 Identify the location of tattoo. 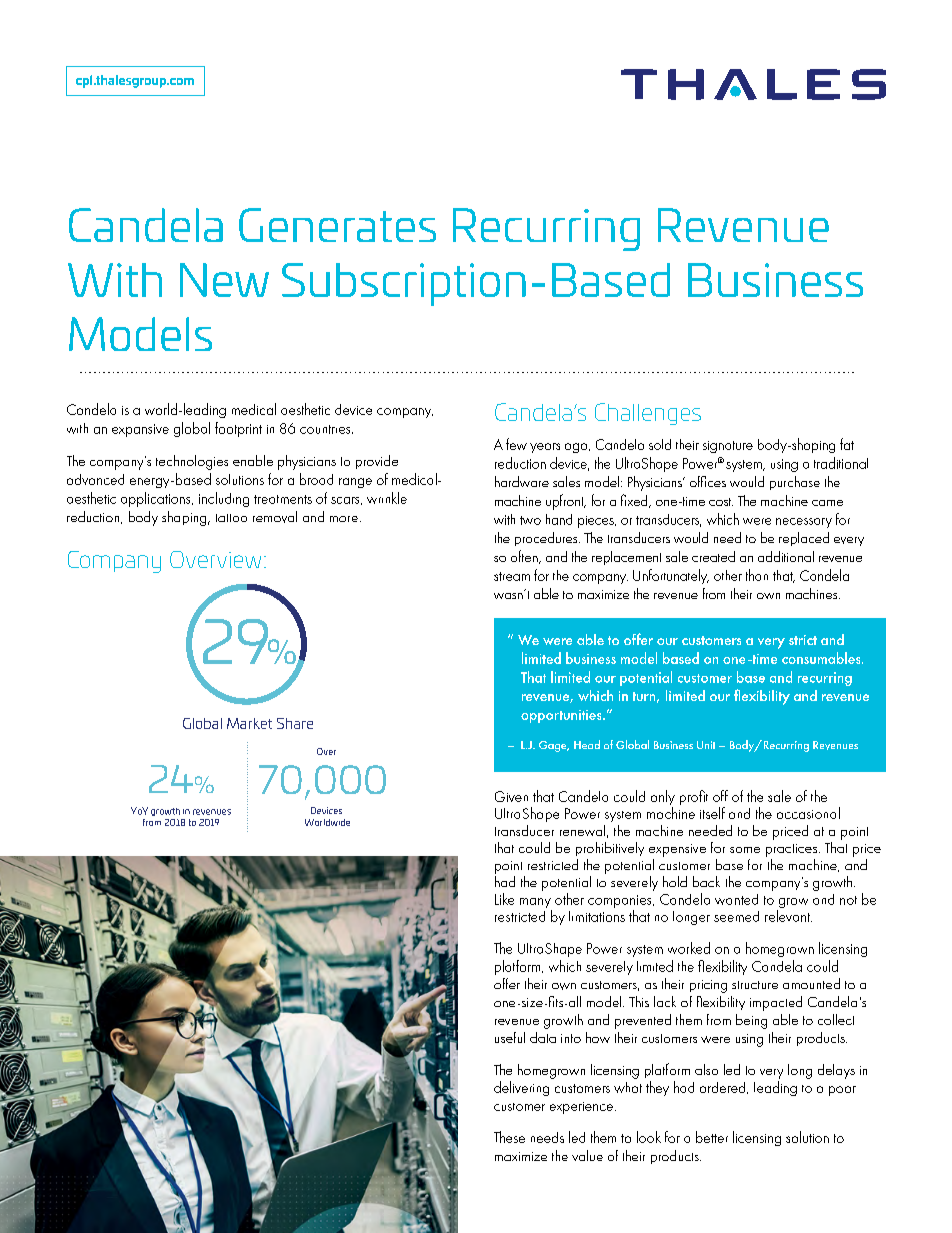
(231, 518).
